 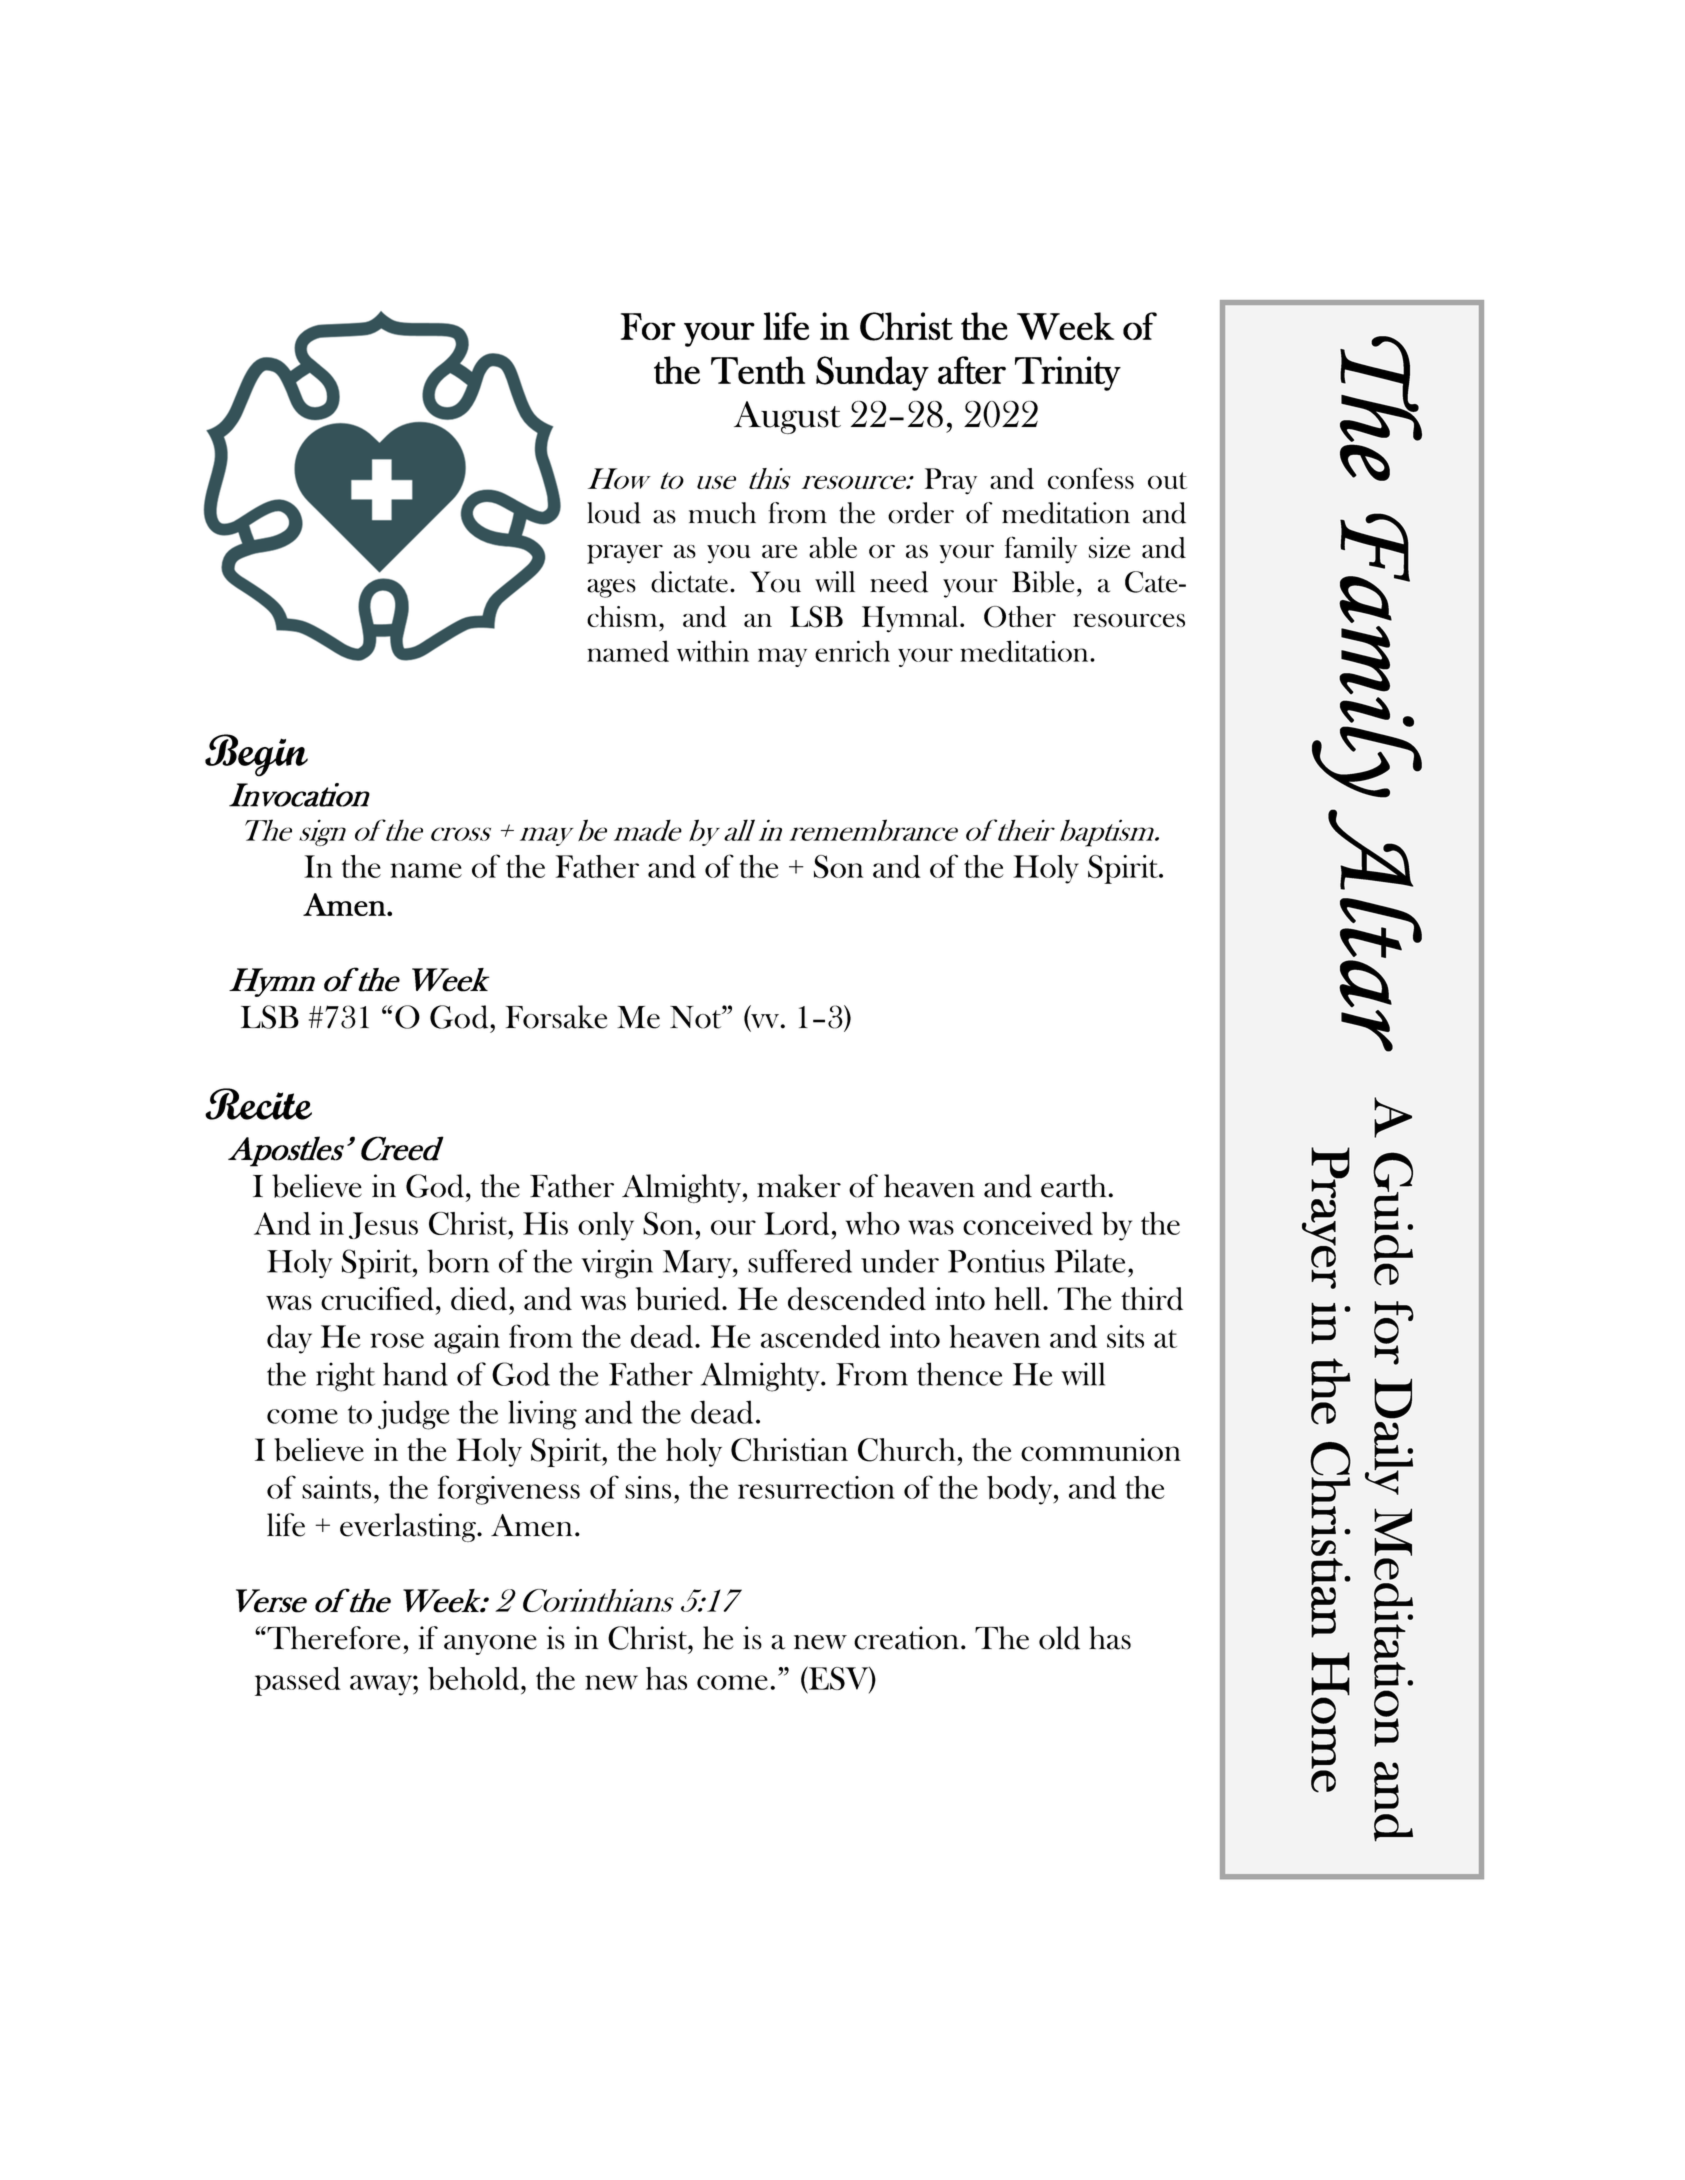 I want to click on Forsake, so click(x=556, y=1017).
